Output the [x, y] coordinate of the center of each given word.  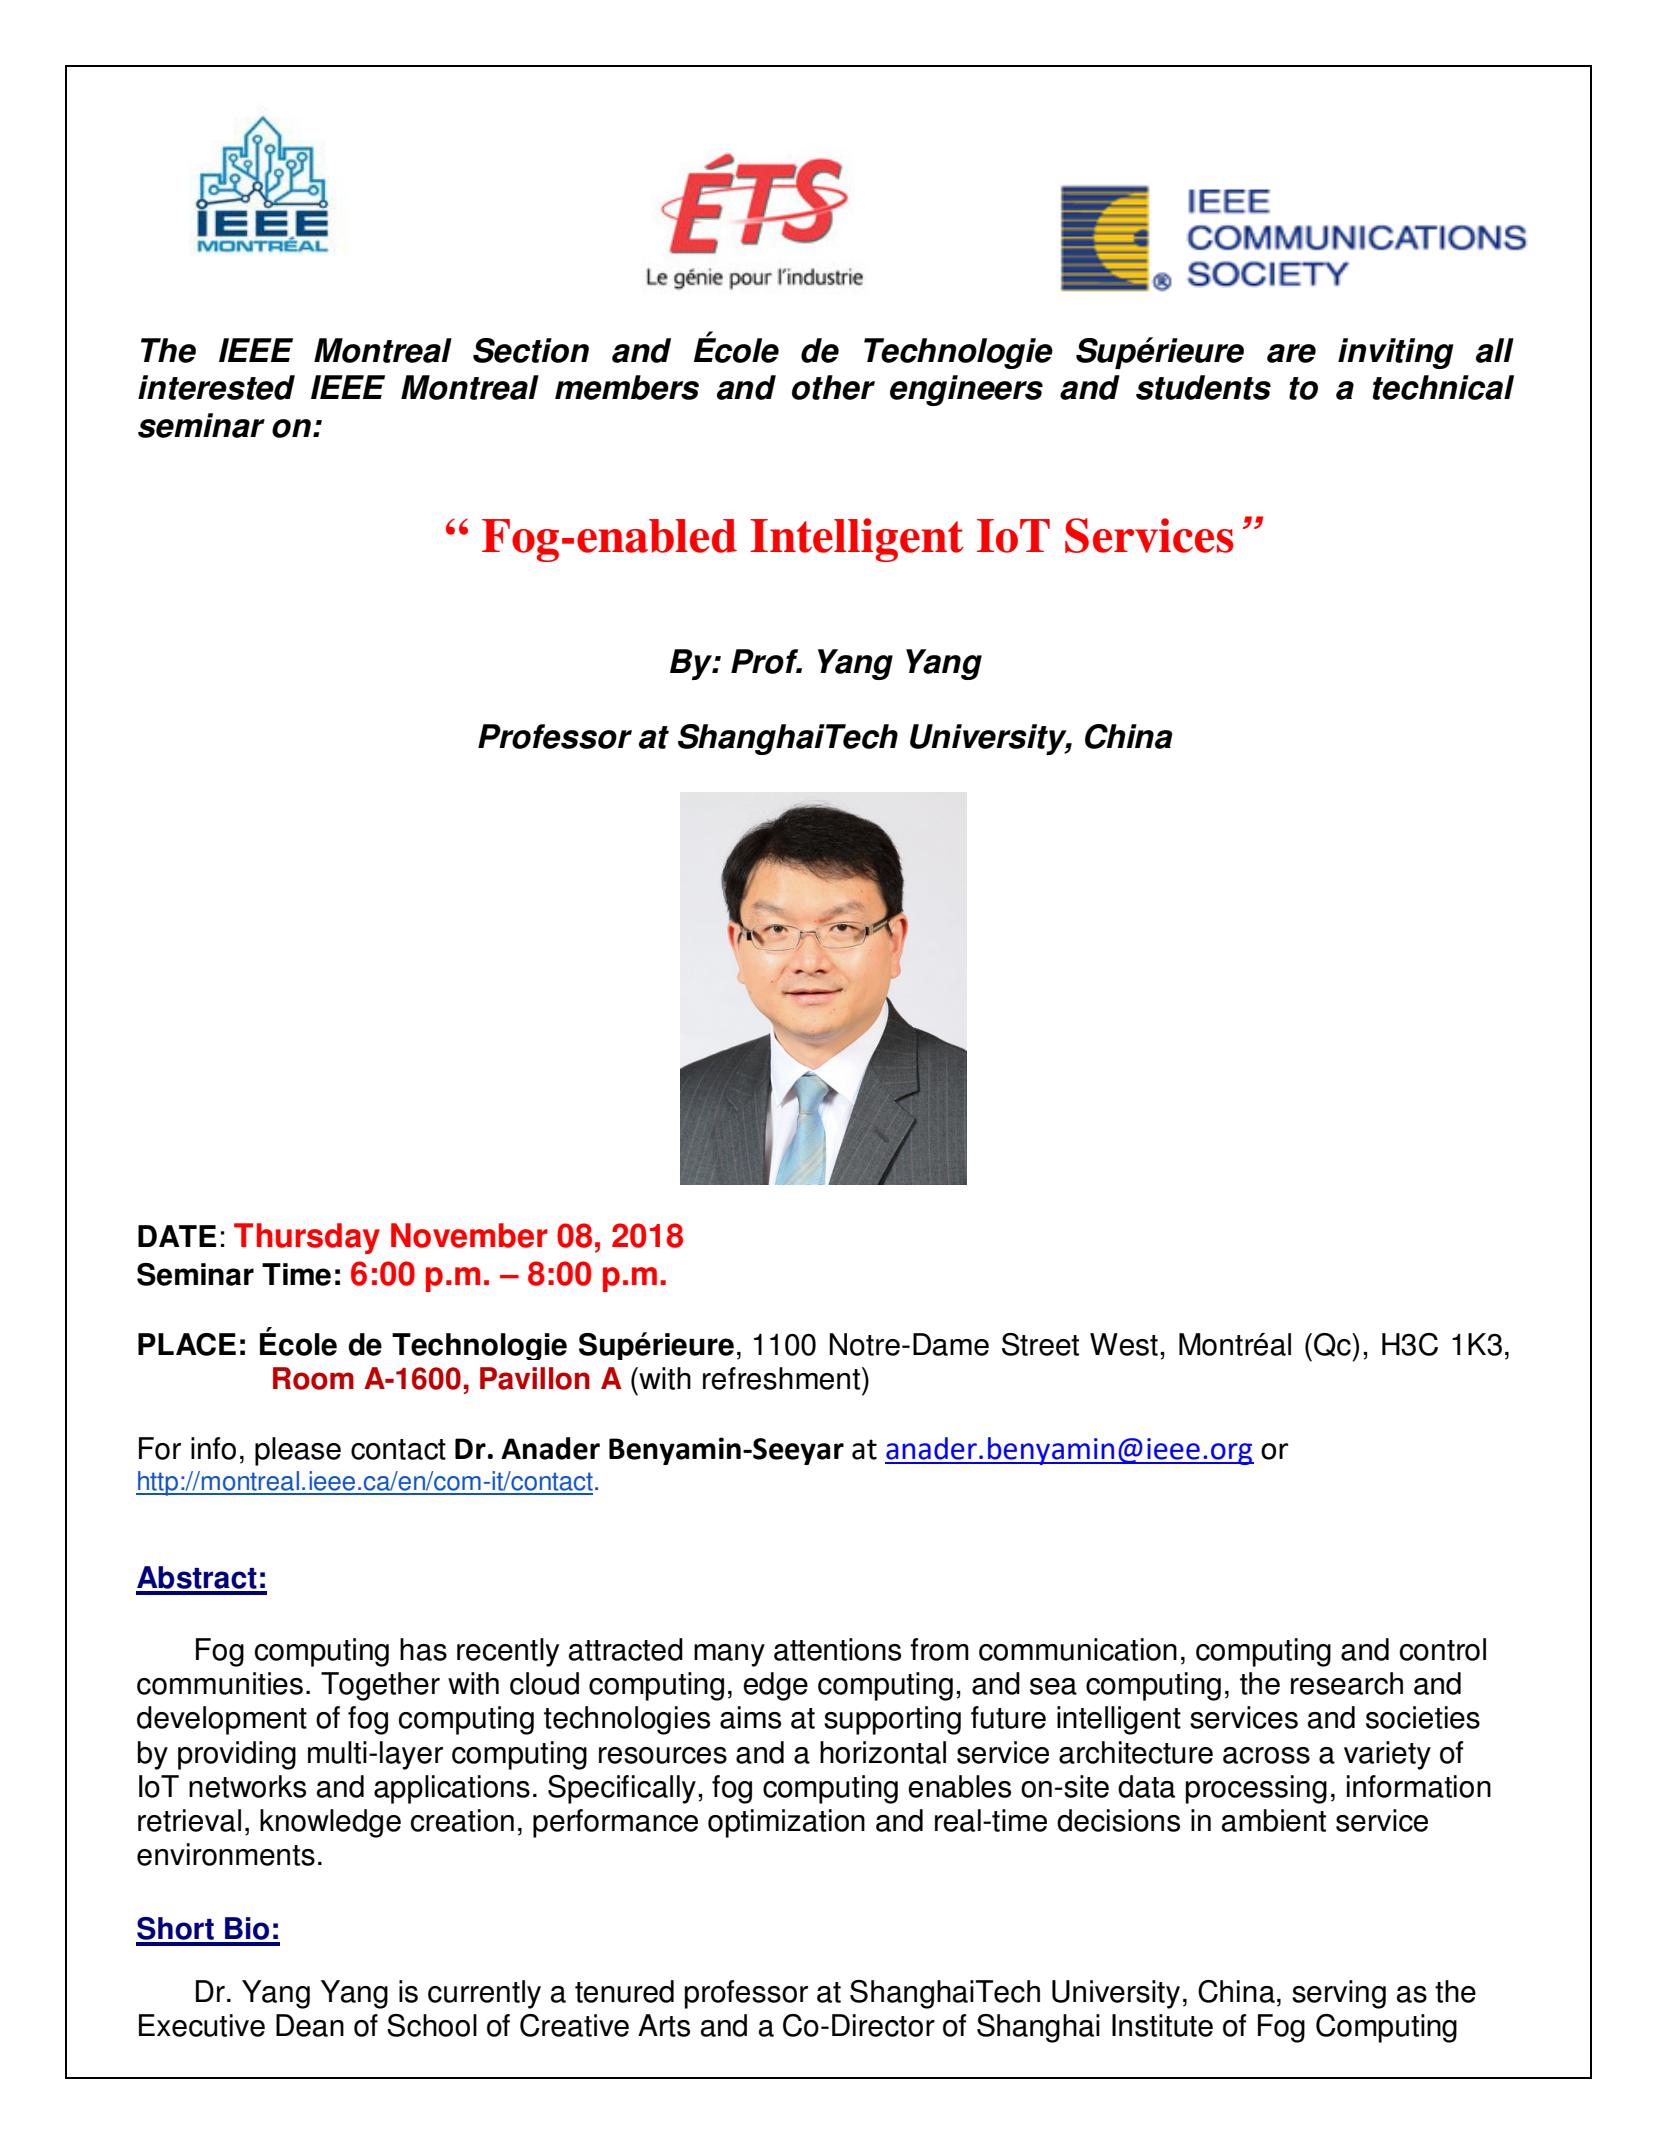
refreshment [783, 1378]
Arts [664, 2025]
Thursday [307, 1238]
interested [216, 387]
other [833, 387]
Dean [310, 2025]
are [1291, 353]
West [1124, 1344]
